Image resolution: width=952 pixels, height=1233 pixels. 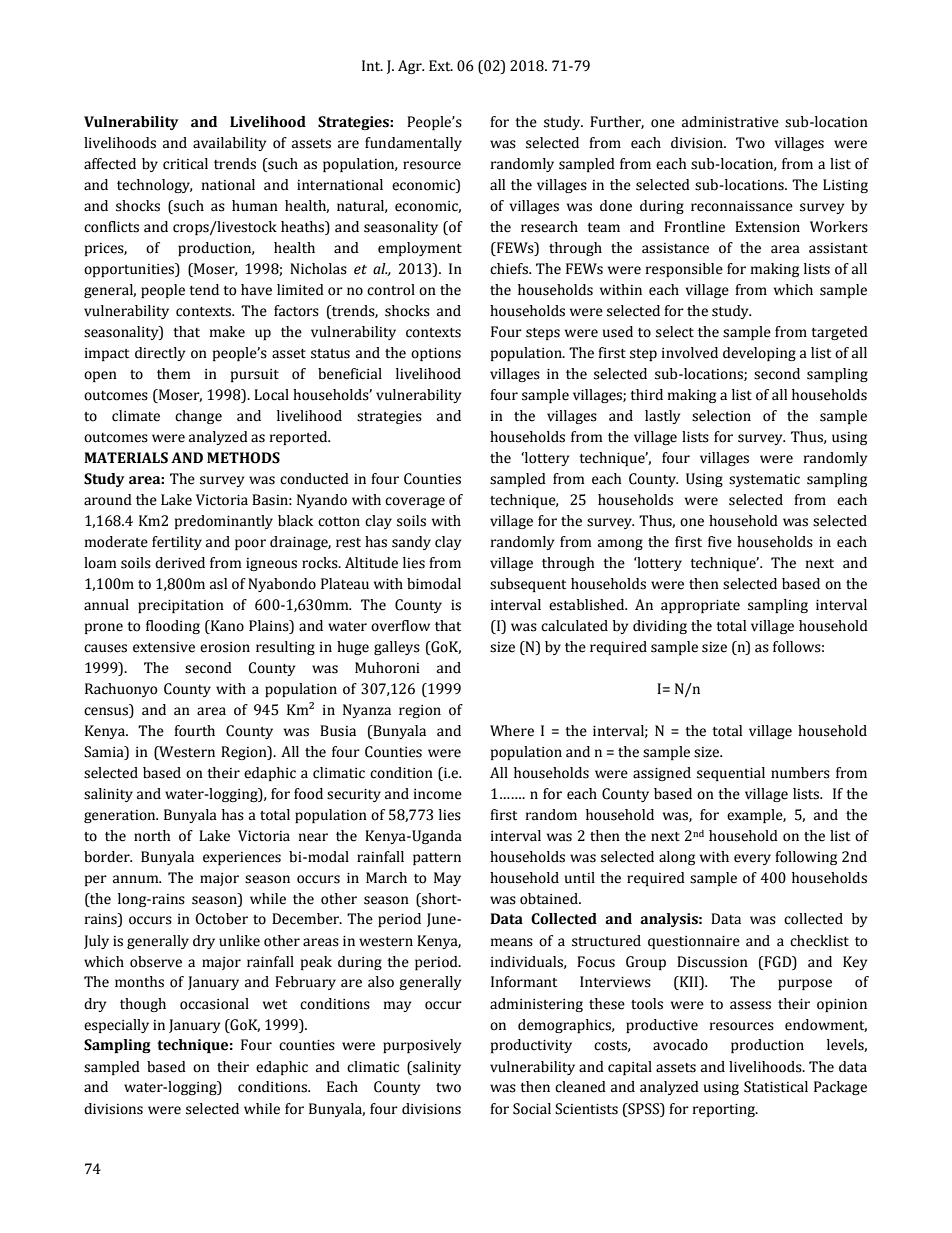 What do you see at coordinates (700, 606) in the page?
I see `appropriate` at bounding box center [700, 606].
